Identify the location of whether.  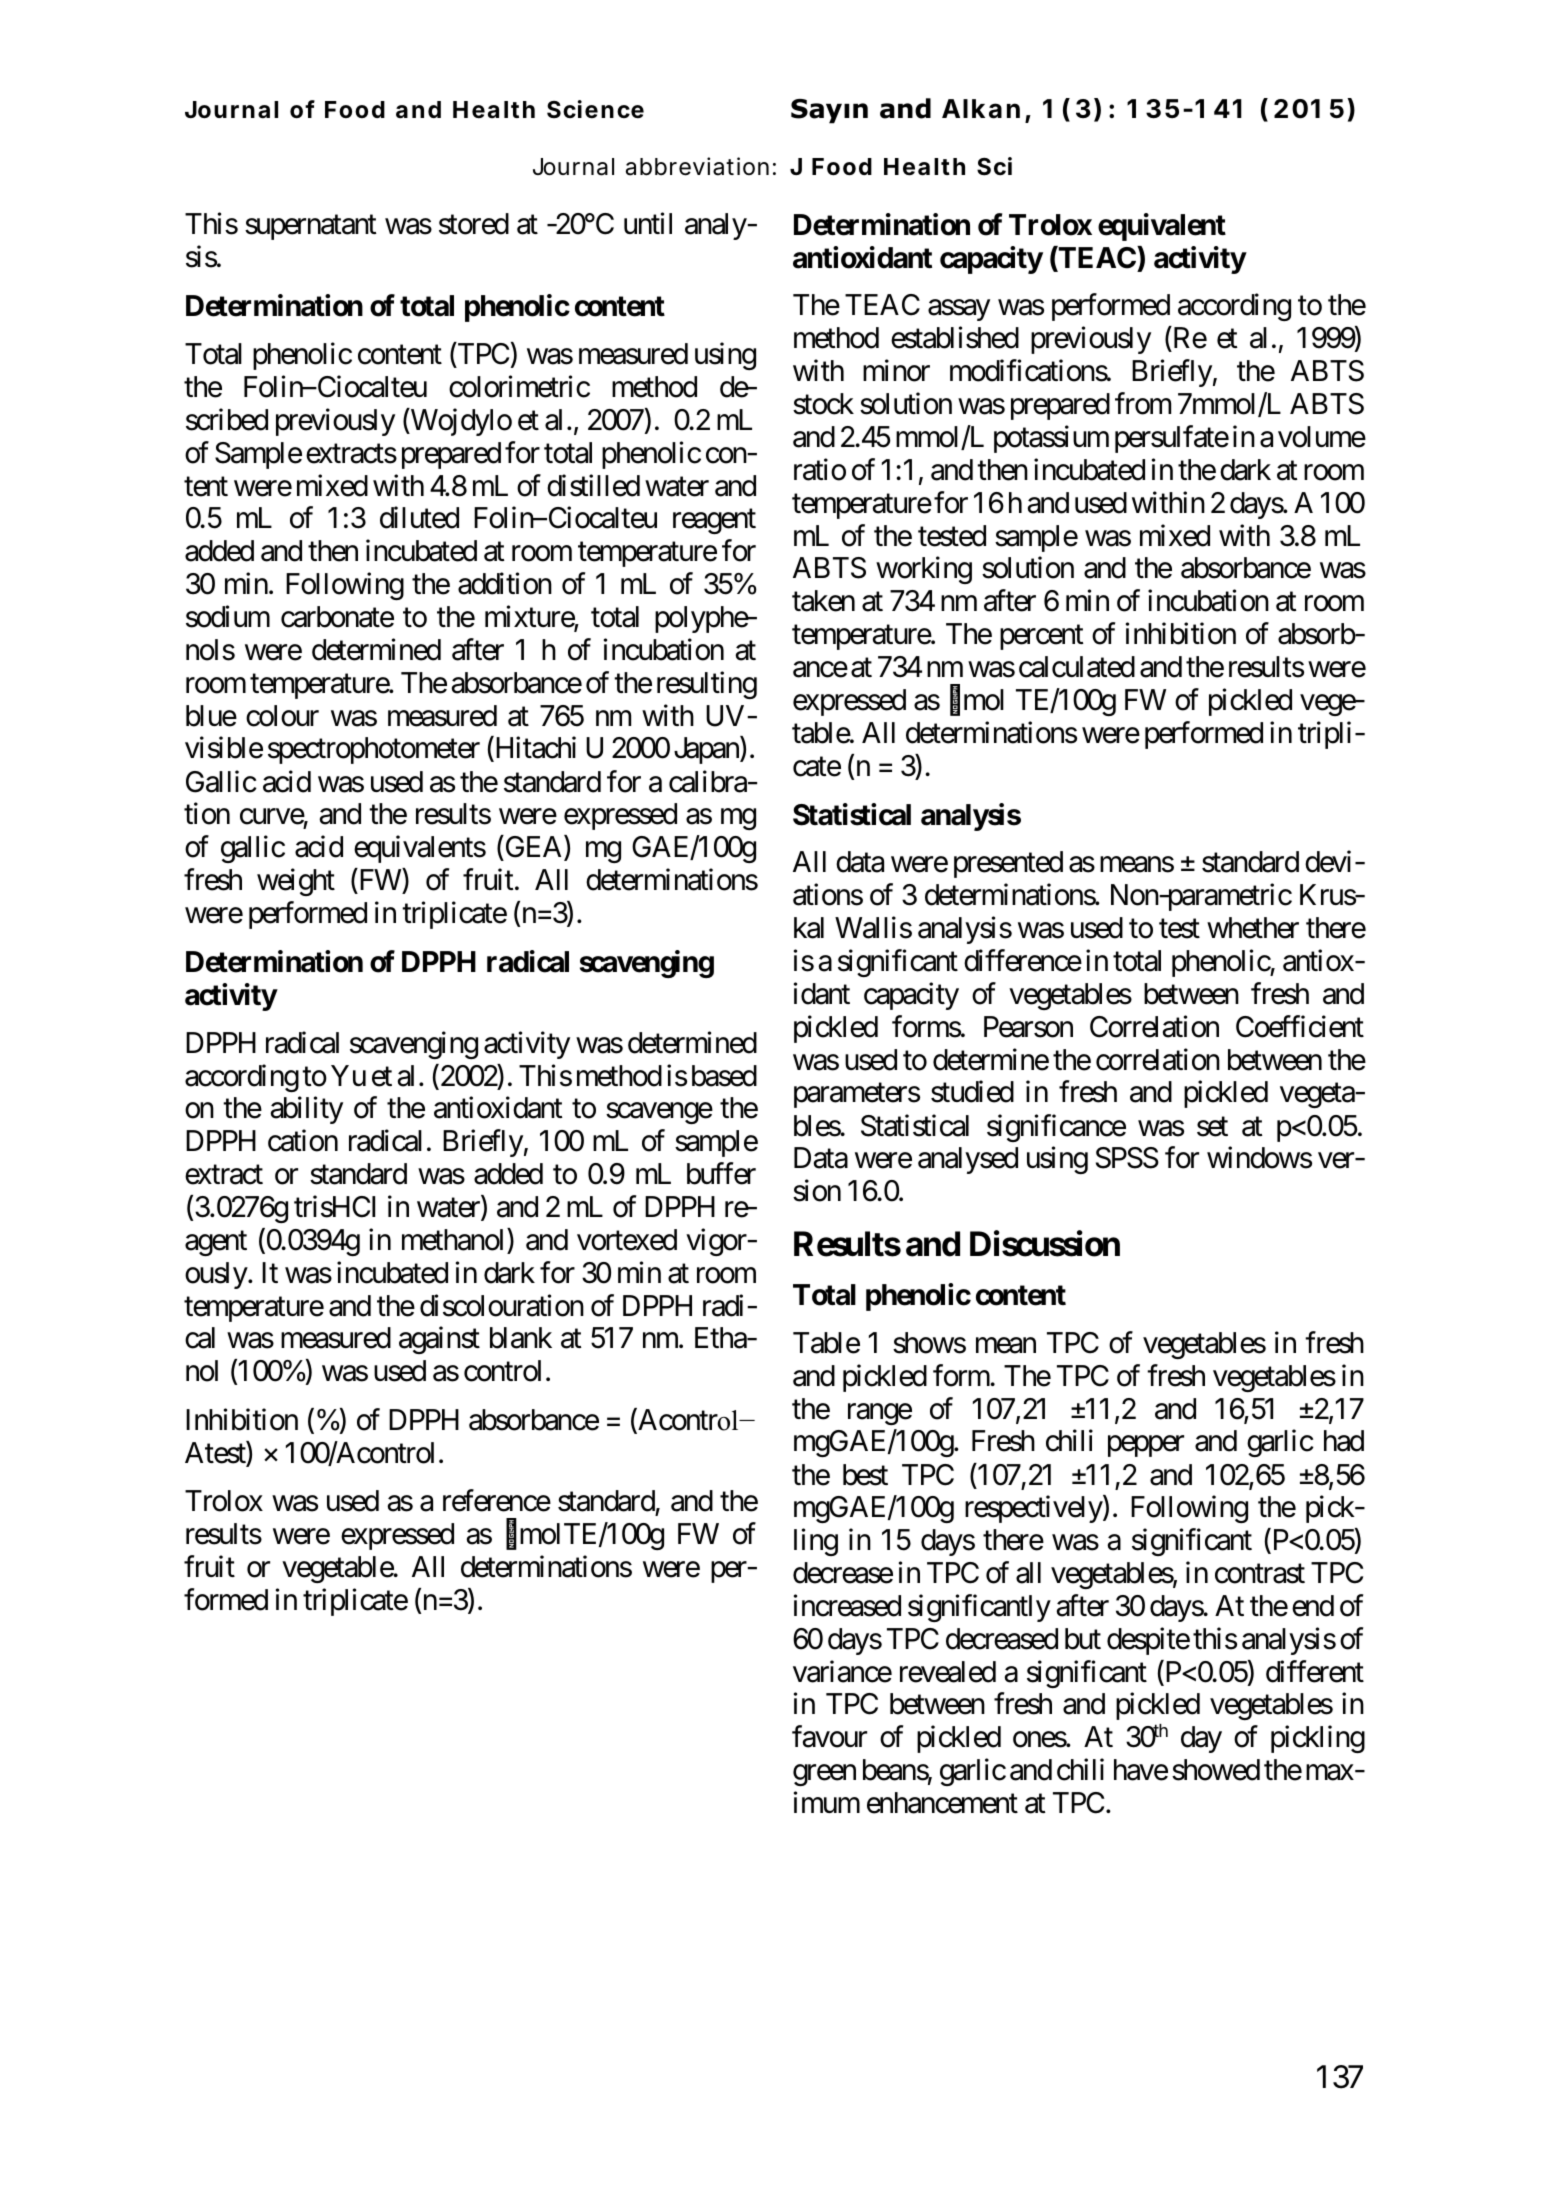
(1253, 928).
